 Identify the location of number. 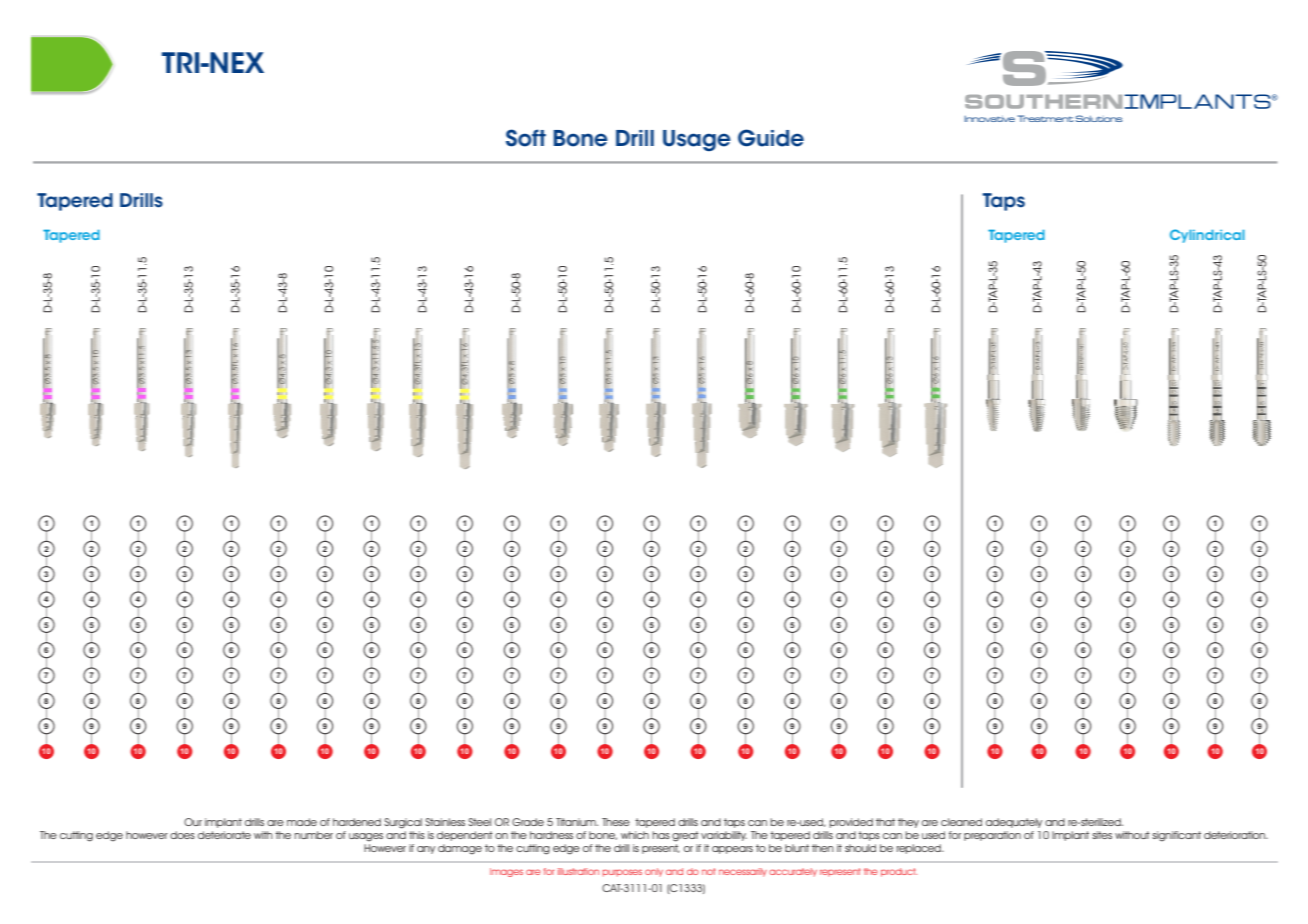
(314, 835).
